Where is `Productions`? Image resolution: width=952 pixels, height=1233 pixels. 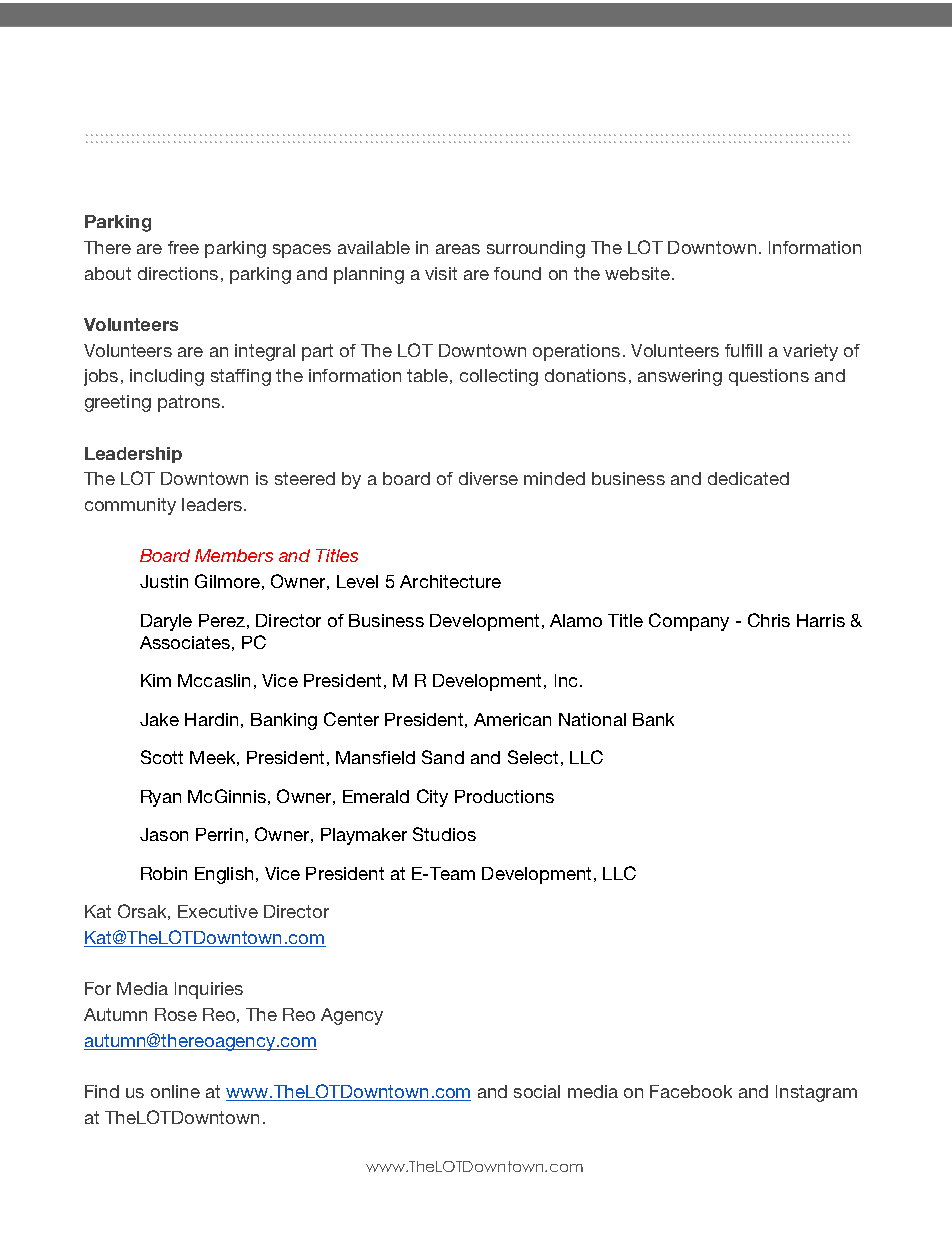
Productions is located at coordinates (504, 796).
